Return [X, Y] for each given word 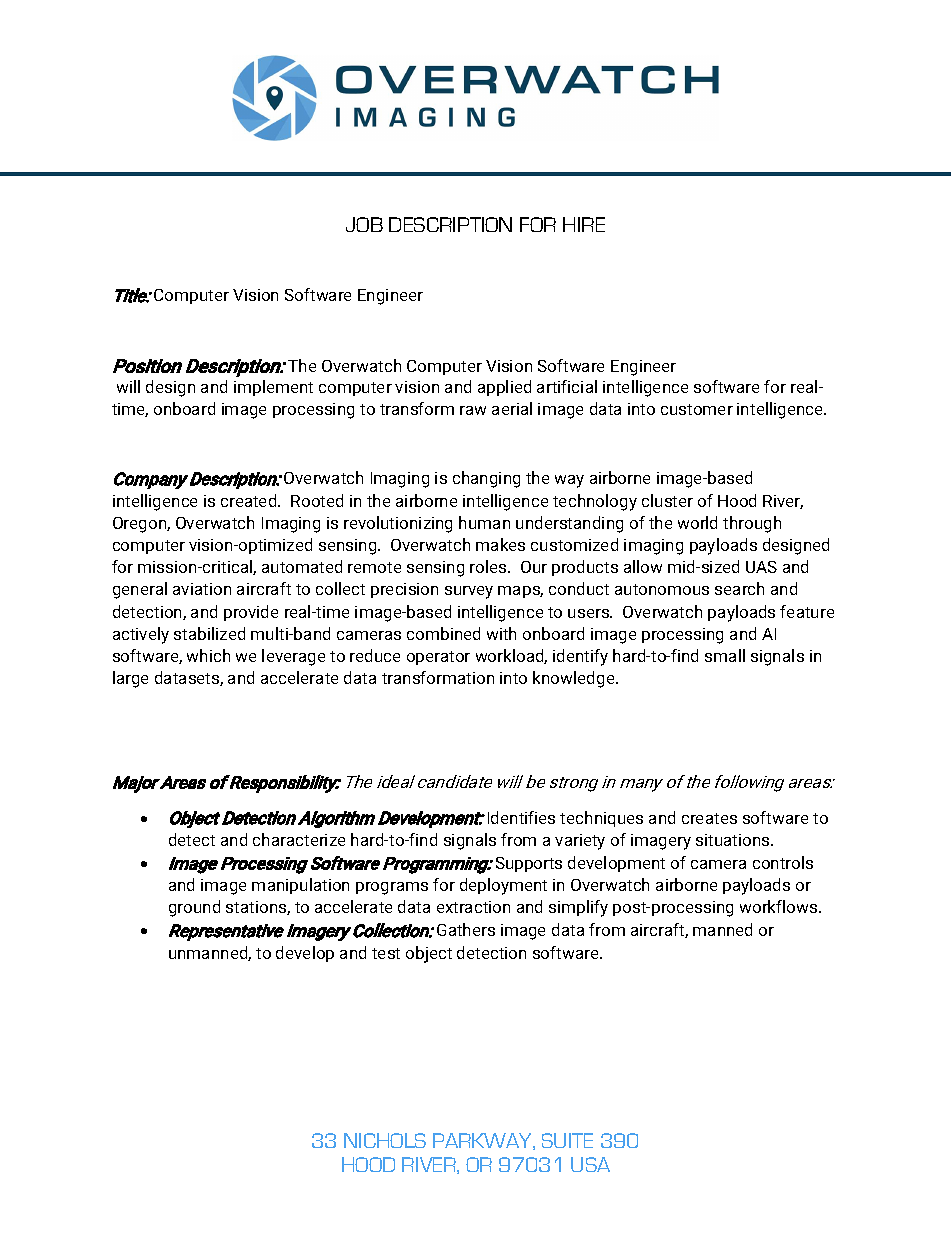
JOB [364, 224]
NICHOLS [385, 1140]
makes [500, 544]
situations [734, 840]
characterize [299, 839]
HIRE [584, 224]
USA [590, 1164]
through [752, 524]
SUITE [567, 1140]
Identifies [521, 817]
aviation [202, 589]
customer [697, 409]
